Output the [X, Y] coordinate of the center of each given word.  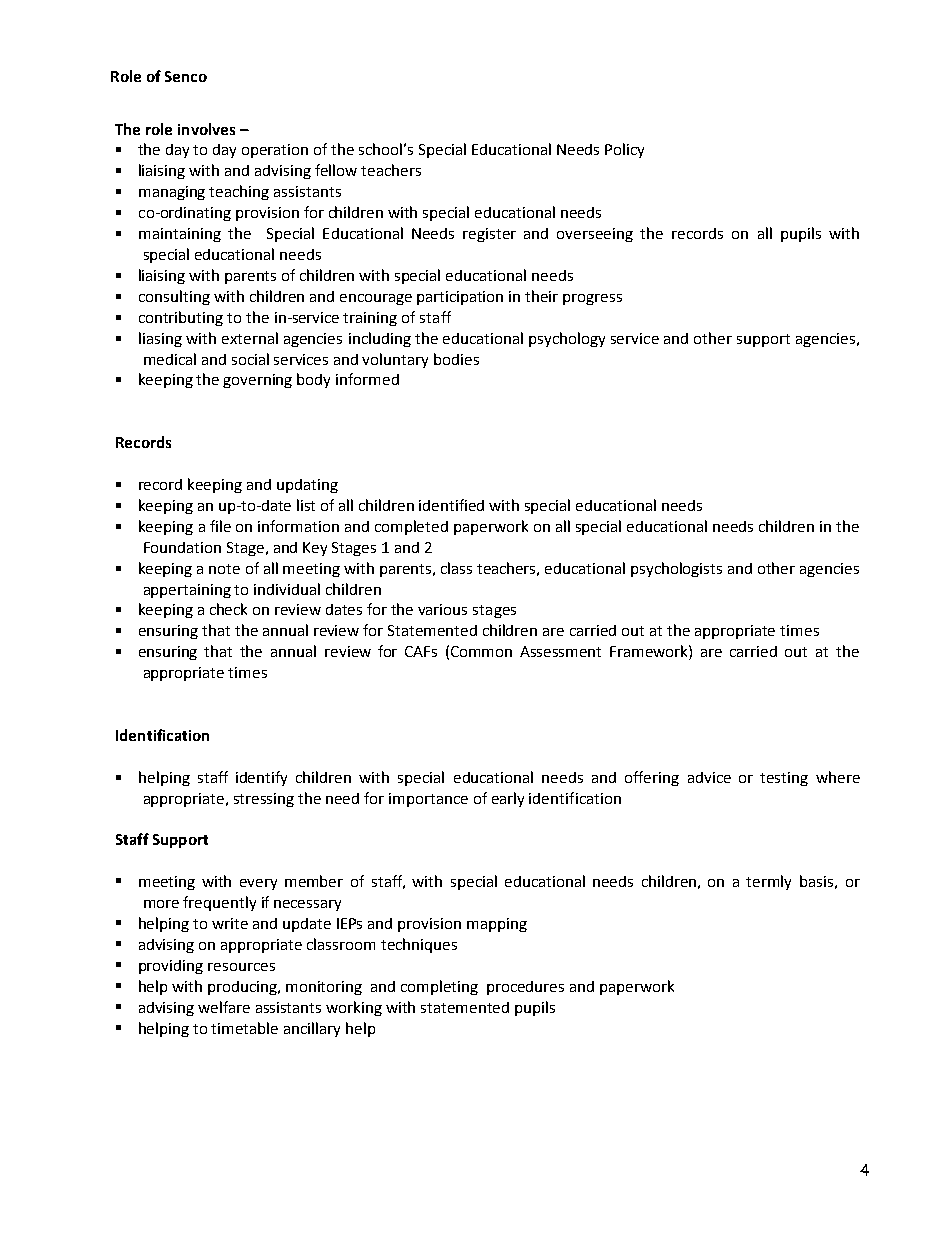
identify [261, 778]
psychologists [676, 569]
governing [257, 381]
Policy [624, 150]
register [489, 235]
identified [451, 505]
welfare [224, 1007]
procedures [525, 988]
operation [275, 151]
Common [481, 651]
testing [784, 779]
